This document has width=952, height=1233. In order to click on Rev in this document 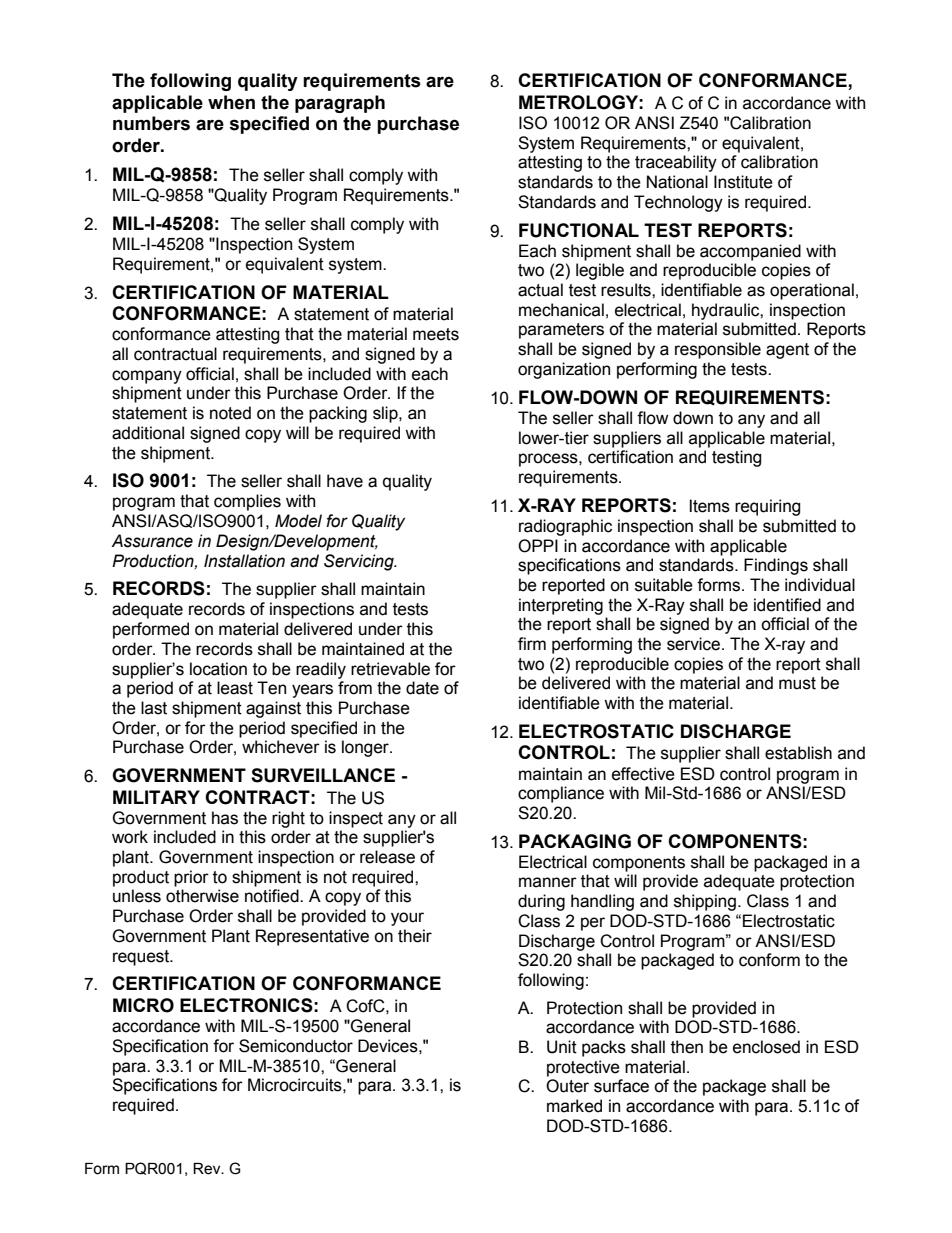, I will do `click(208, 1169)`.
